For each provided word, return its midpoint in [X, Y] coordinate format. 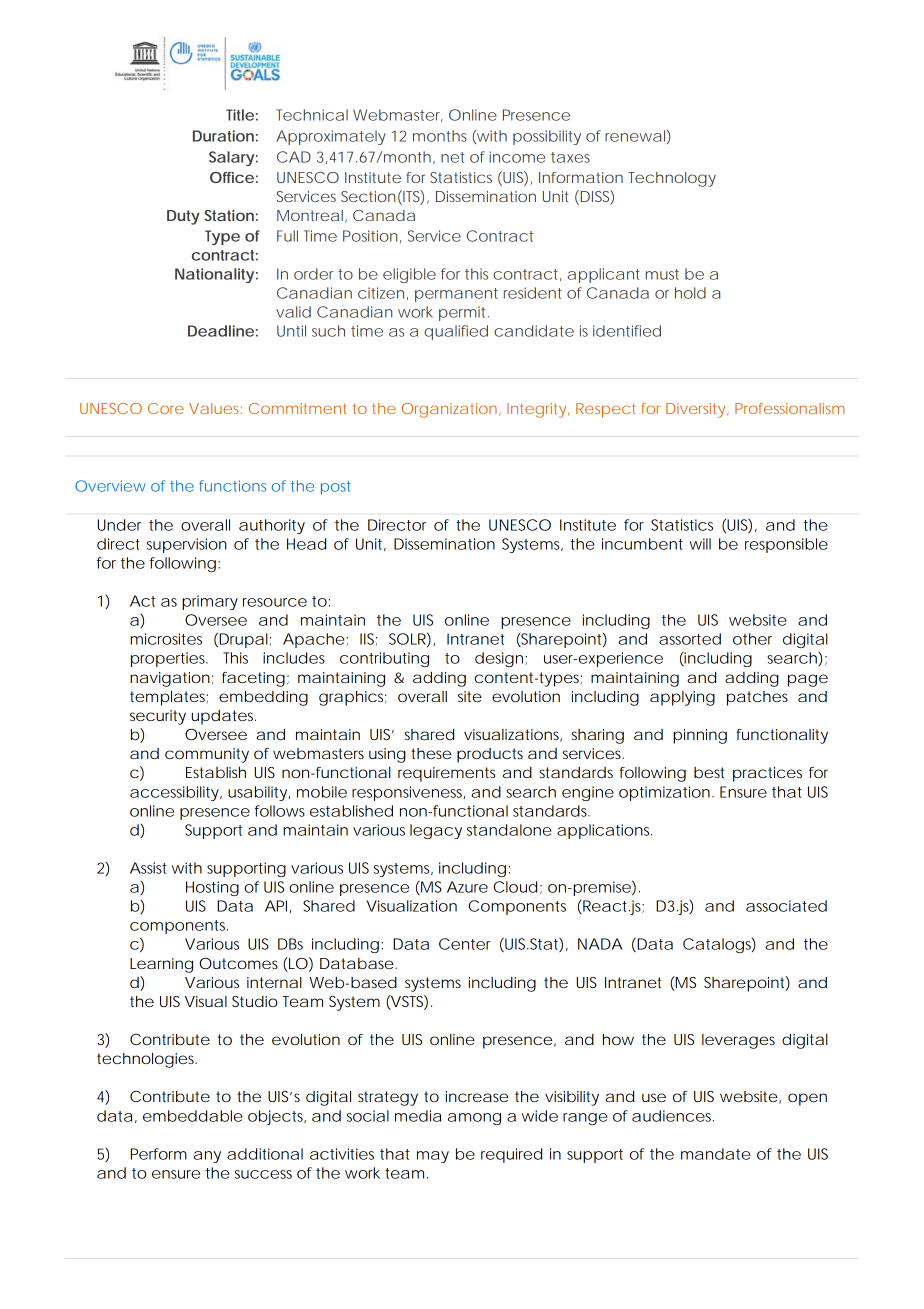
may [433, 1157]
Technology [672, 179]
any [207, 1157]
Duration [223, 136]
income [517, 157]
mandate [716, 1154]
